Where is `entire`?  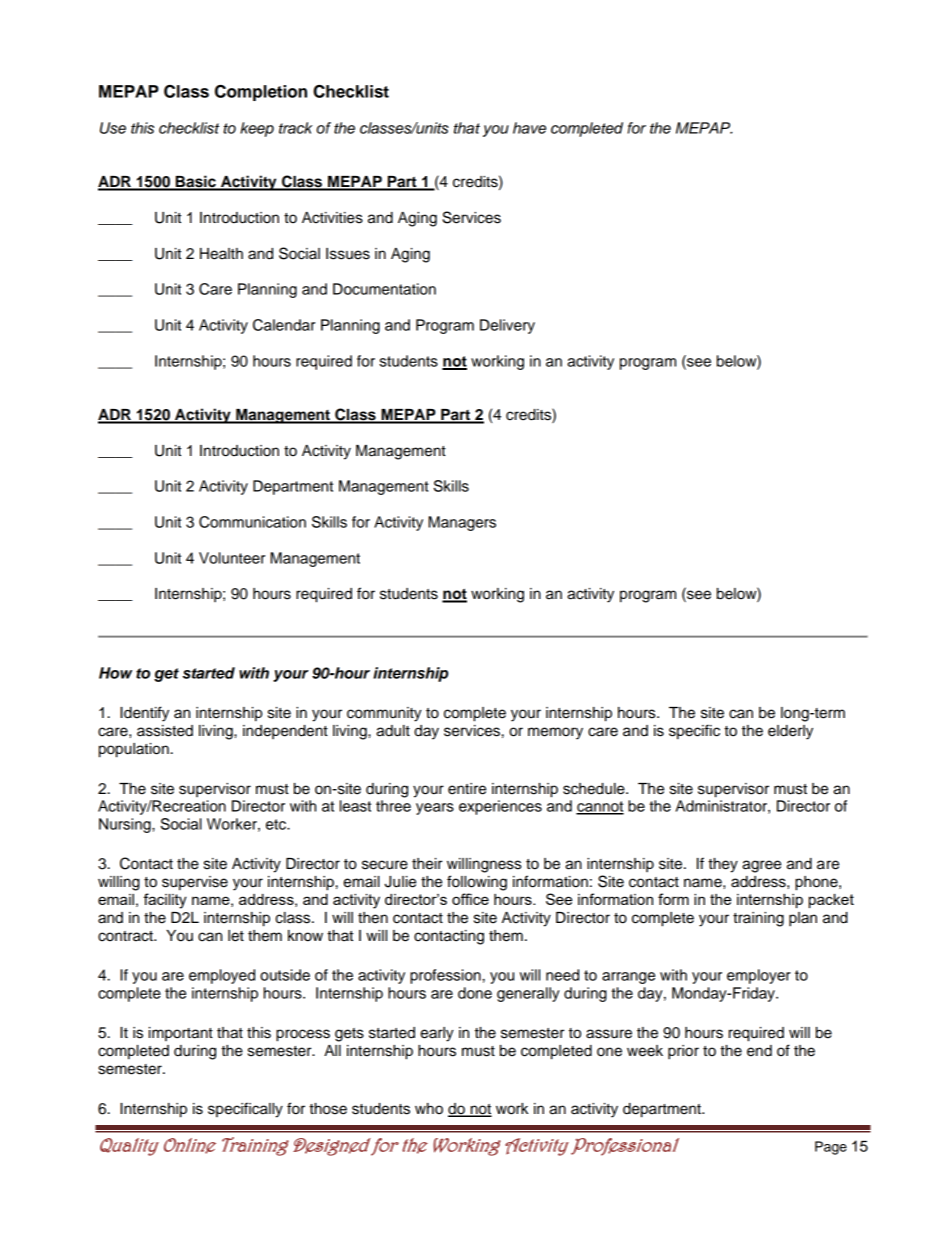 entire is located at coordinates (467, 789).
